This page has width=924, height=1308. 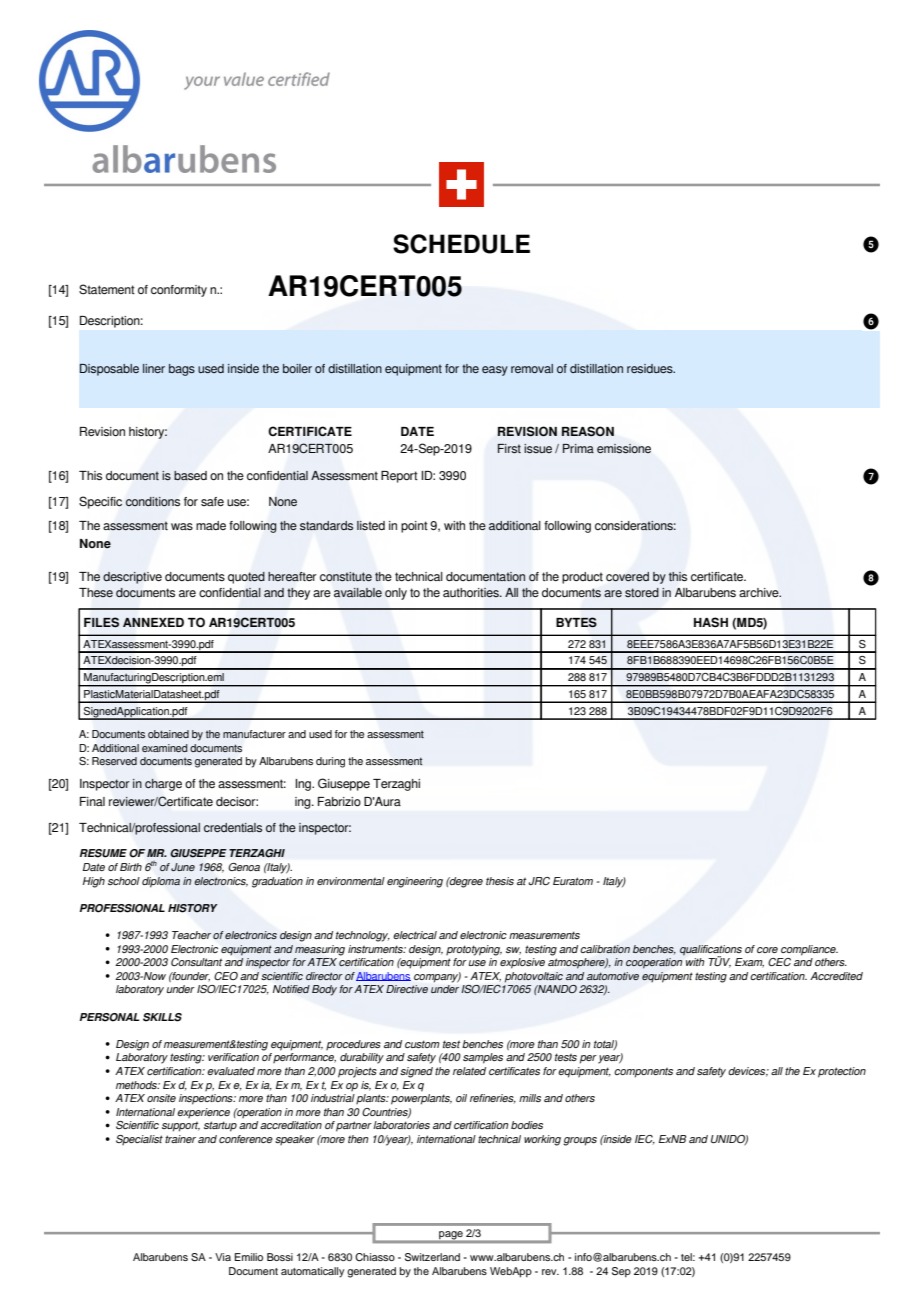 What do you see at coordinates (461, 244) in the page?
I see `SCHEDULE` at bounding box center [461, 244].
